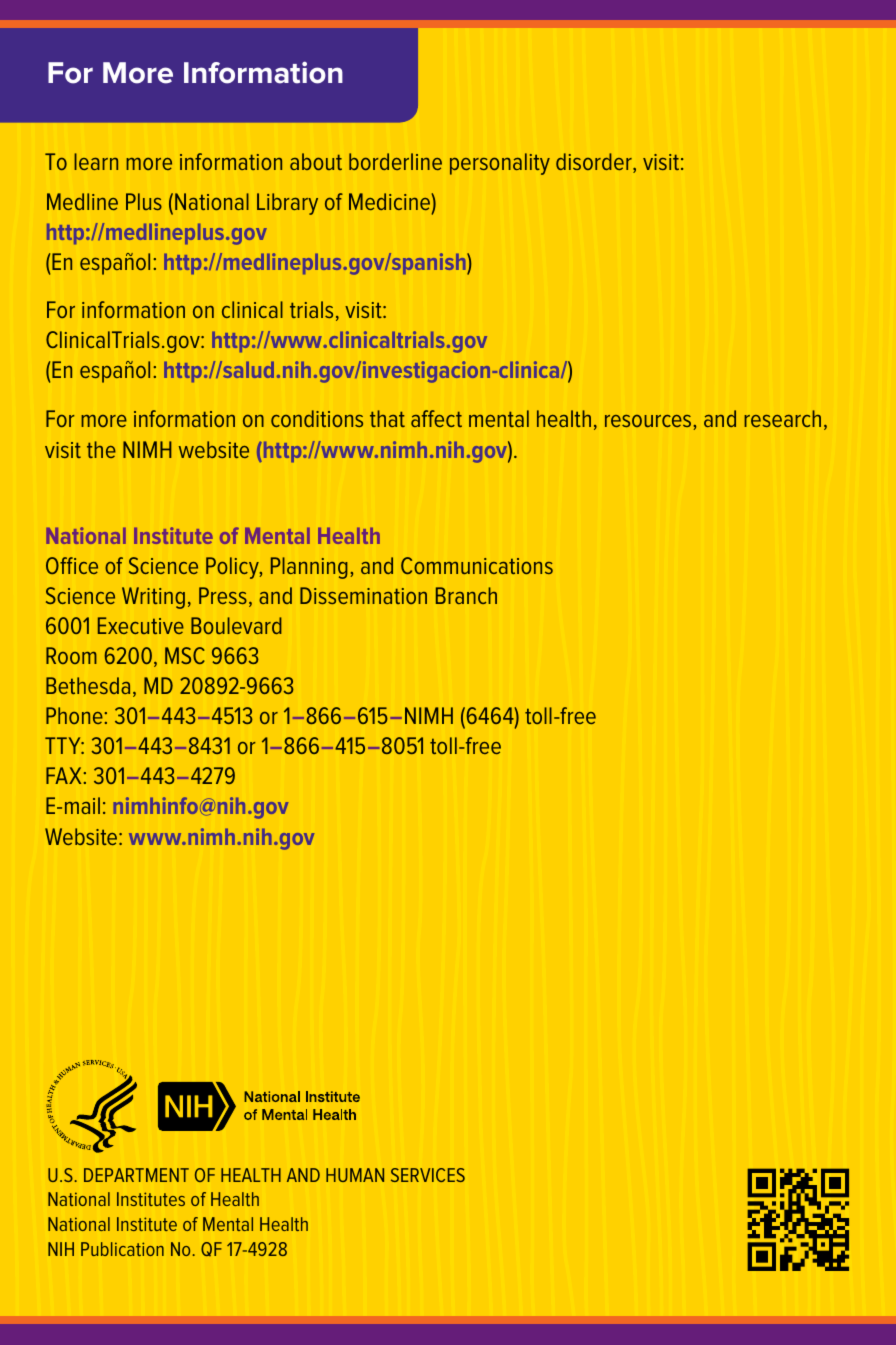 This screenshot has height=1345, width=896. What do you see at coordinates (477, 565) in the screenshot?
I see `Communications` at bounding box center [477, 565].
